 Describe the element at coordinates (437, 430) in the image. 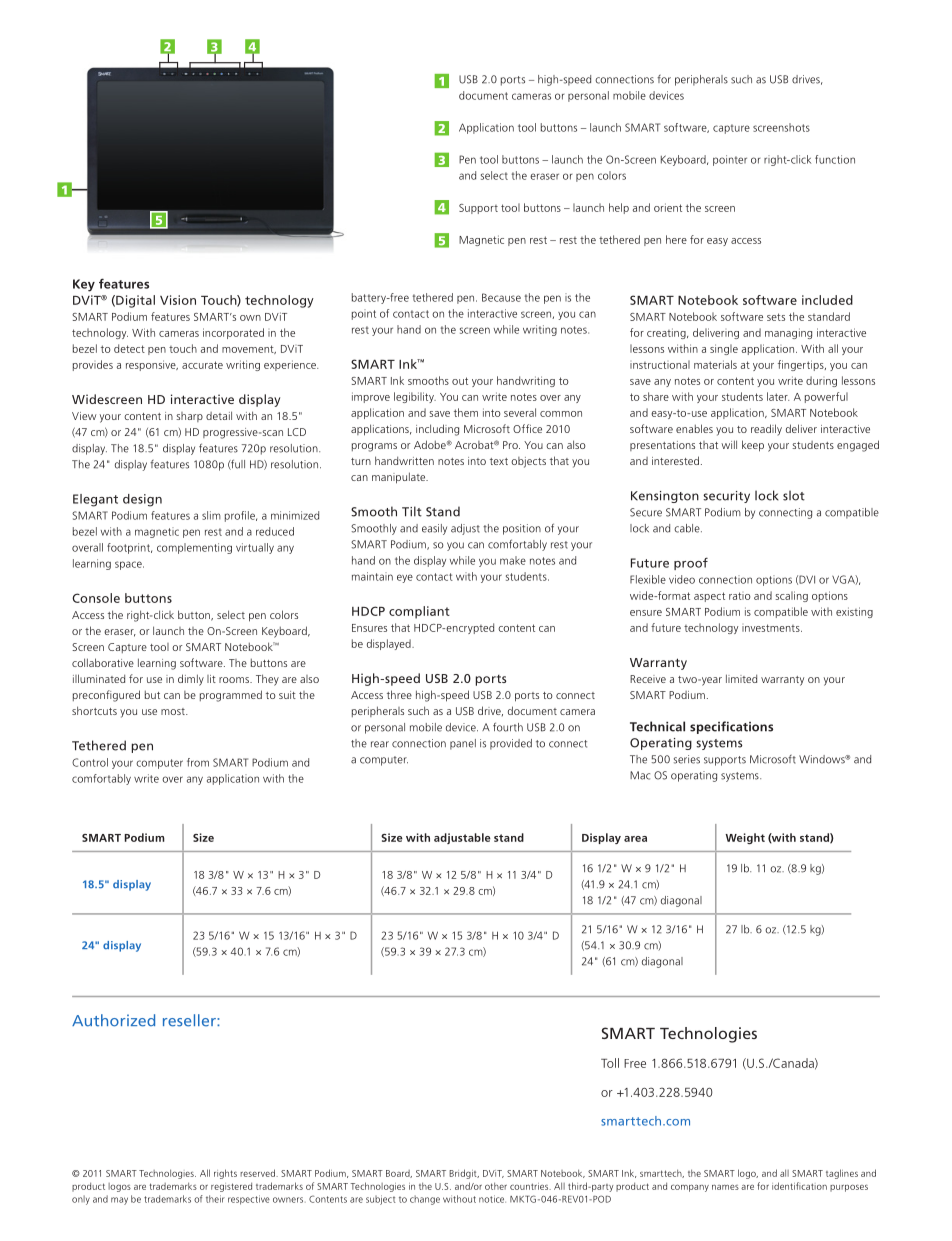

I see `including` at that location.
